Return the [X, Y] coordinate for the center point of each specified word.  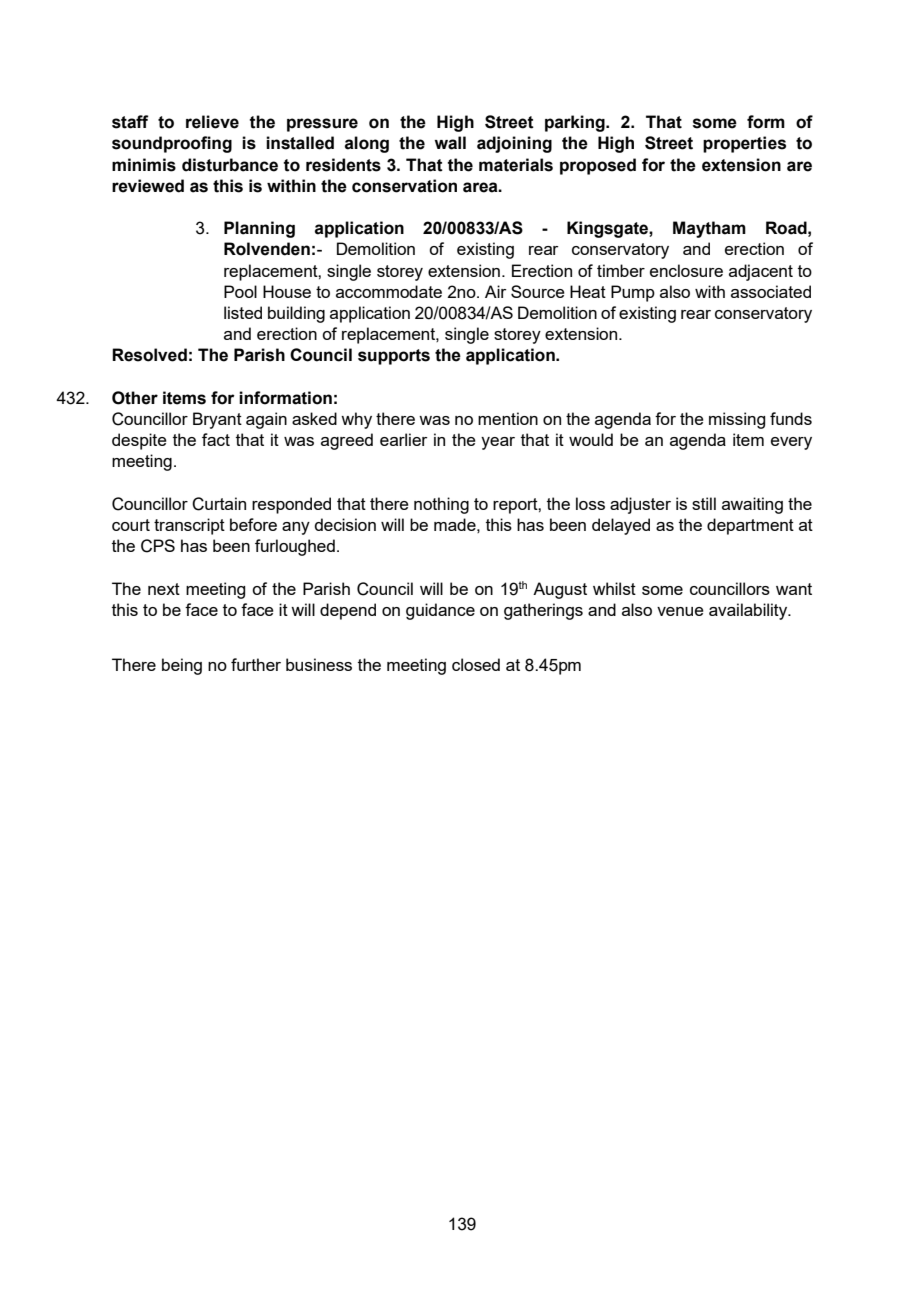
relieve [212, 122]
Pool [240, 291]
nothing [441, 505]
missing [737, 420]
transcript [189, 526]
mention [508, 418]
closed [476, 664]
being [182, 666]
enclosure [686, 270]
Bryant [217, 420]
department [750, 526]
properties [744, 144]
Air [496, 291]
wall [450, 143]
